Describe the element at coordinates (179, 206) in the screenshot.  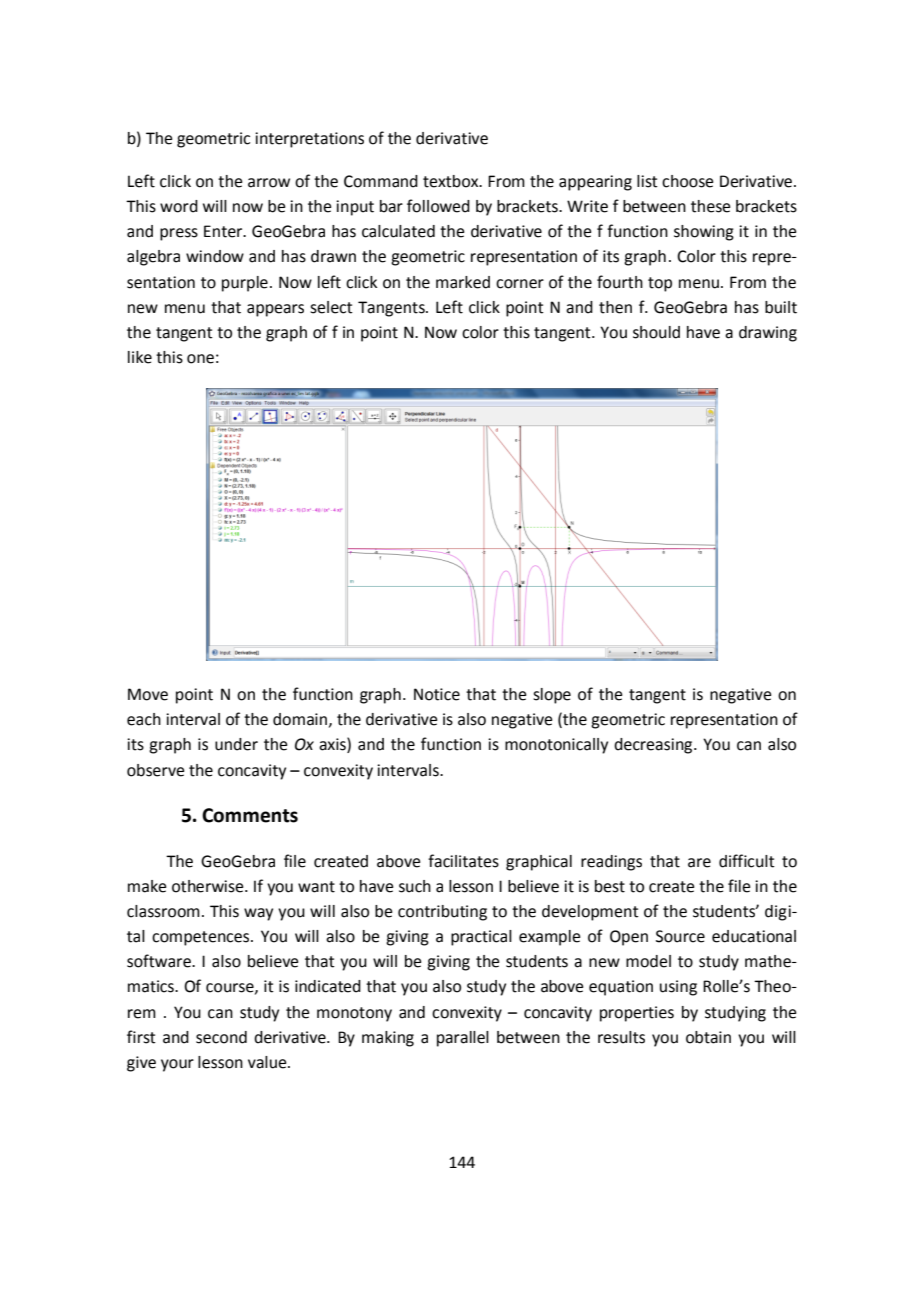
I see `word` at that location.
